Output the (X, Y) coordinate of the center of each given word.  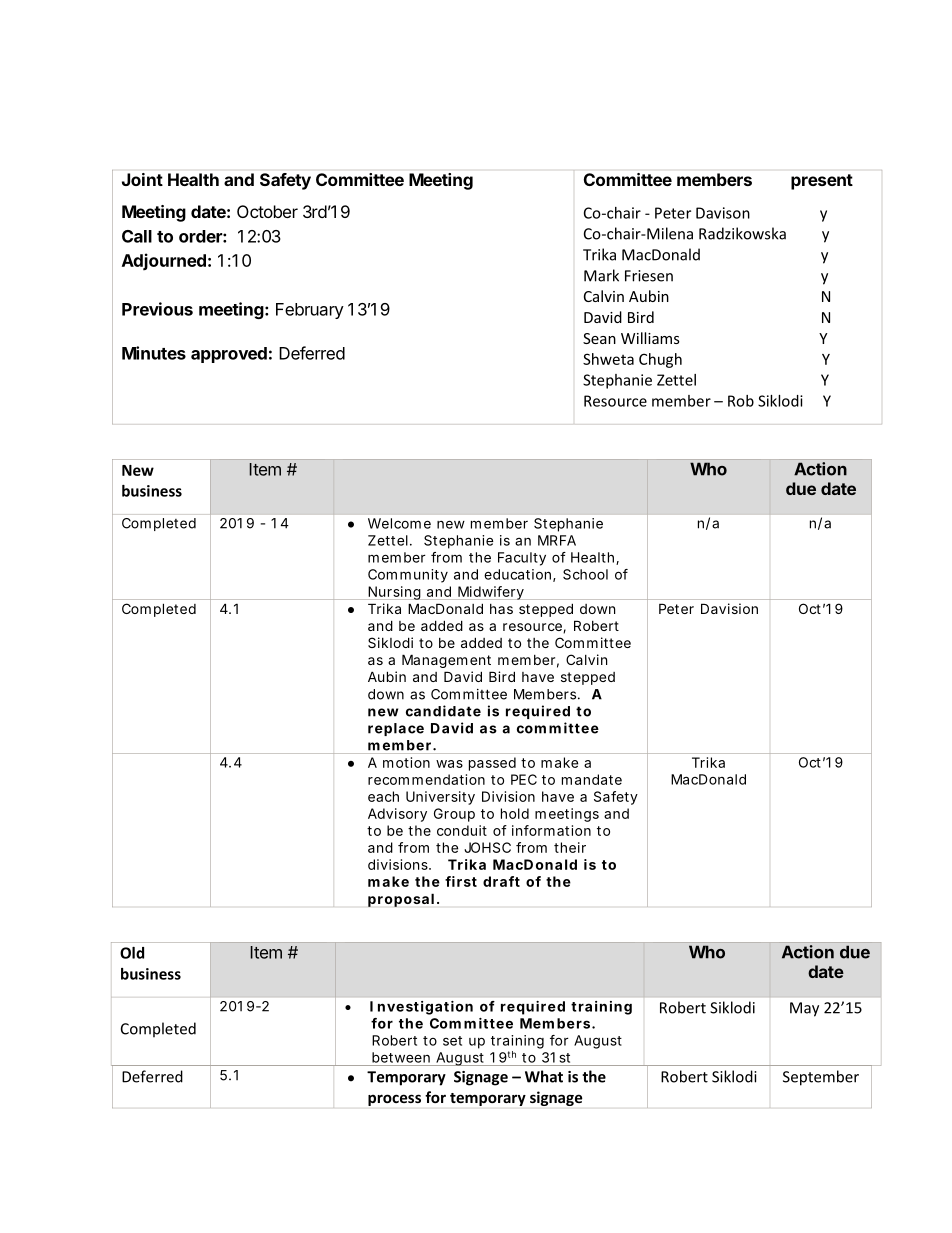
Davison (723, 213)
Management (446, 661)
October (267, 211)
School (585, 574)
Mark (601, 275)
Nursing (394, 593)
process (394, 1100)
